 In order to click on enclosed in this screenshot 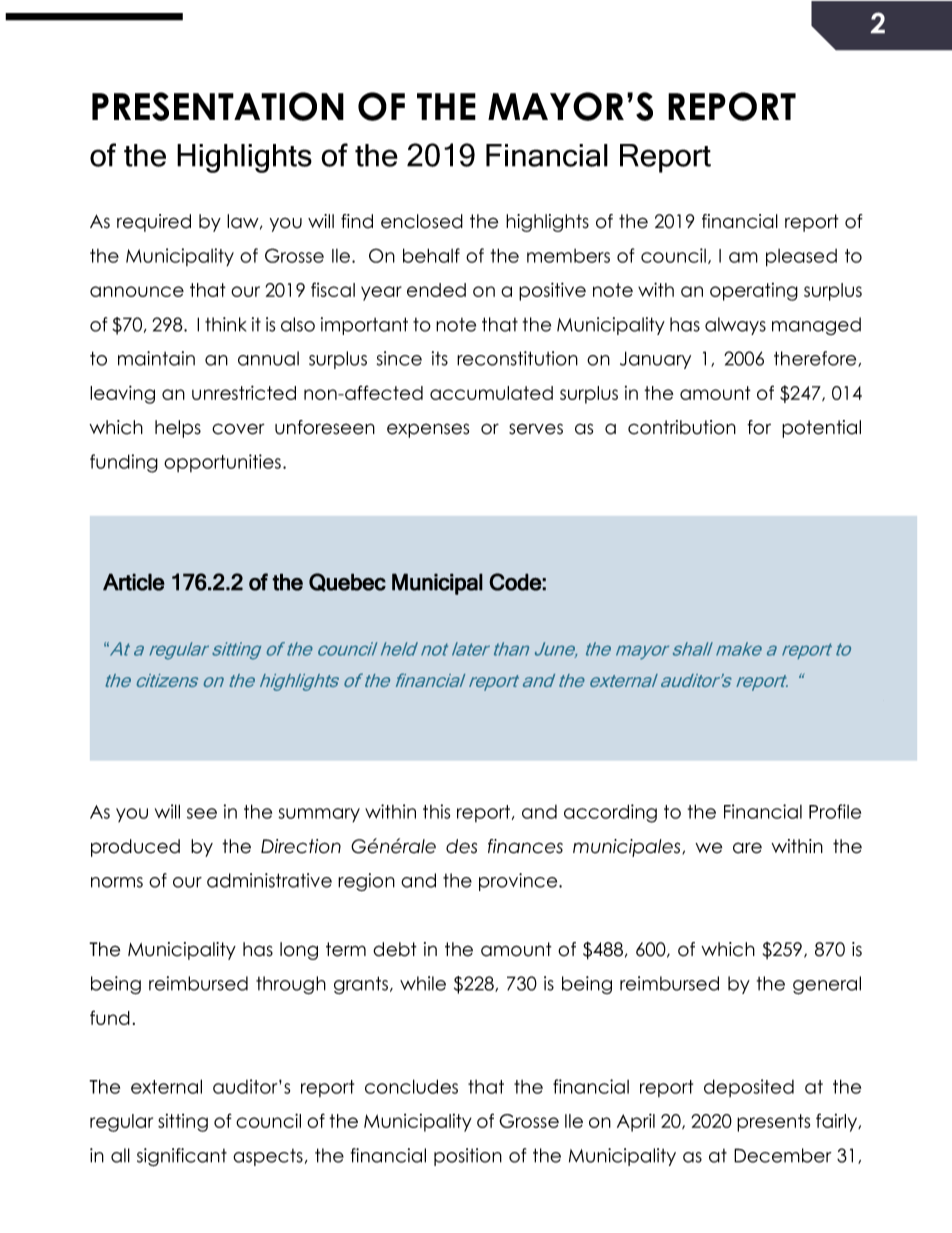, I will do `click(422, 221)`.
